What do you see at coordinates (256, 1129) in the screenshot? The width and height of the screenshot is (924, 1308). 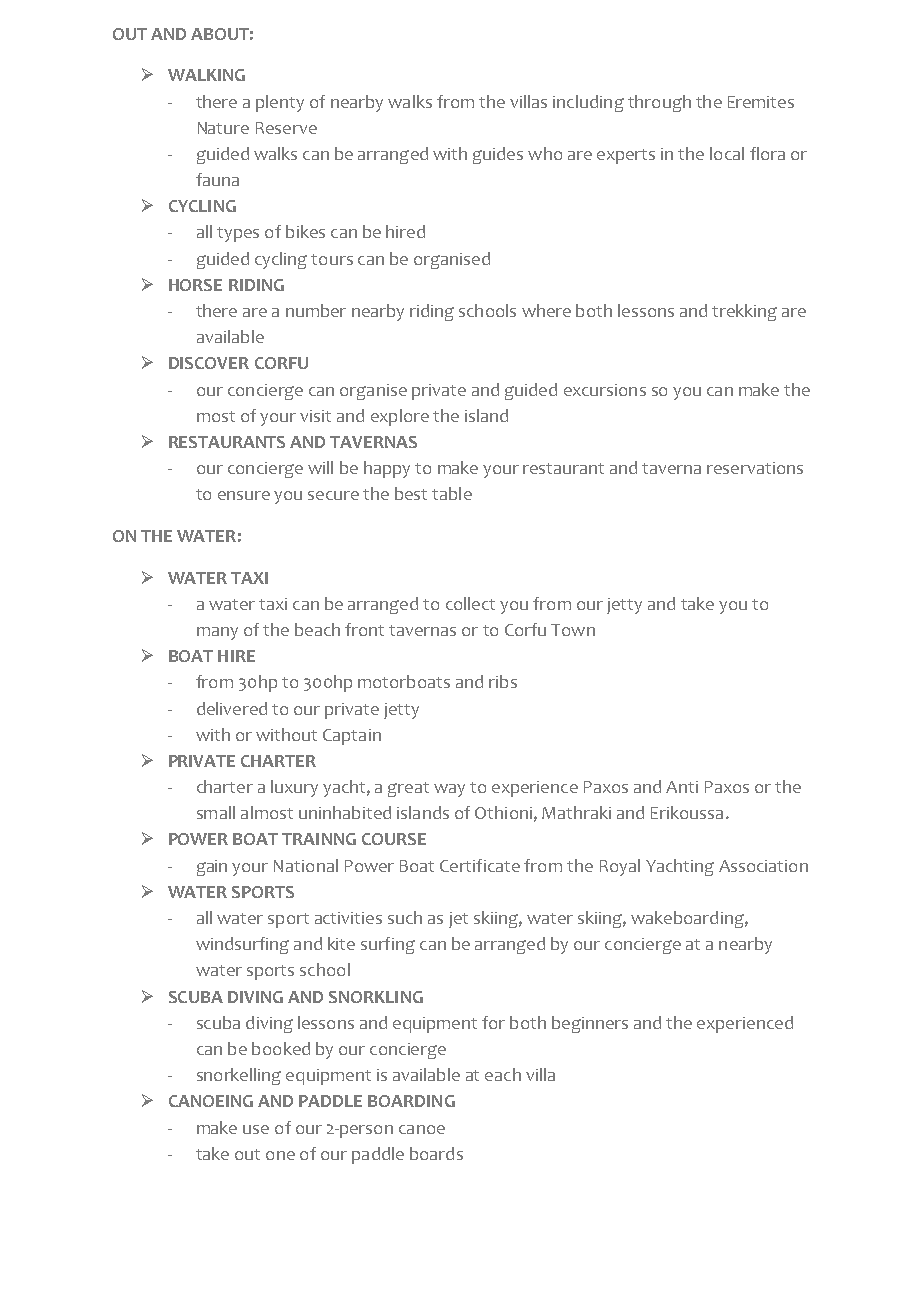 I see `use` at bounding box center [256, 1129].
